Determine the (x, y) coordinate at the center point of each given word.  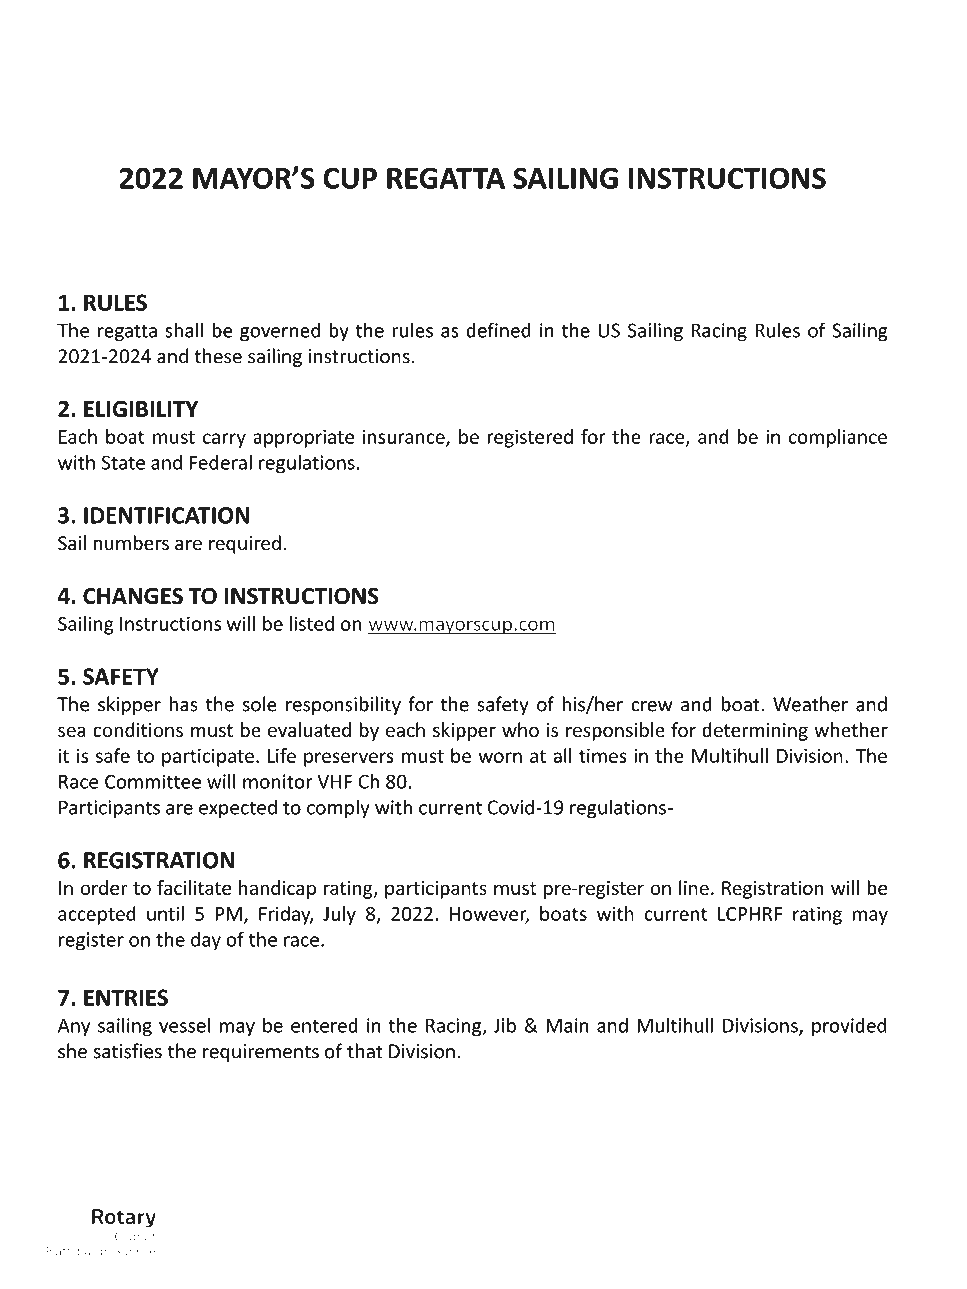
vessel (184, 1025)
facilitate (194, 887)
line (694, 887)
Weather (810, 704)
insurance (405, 438)
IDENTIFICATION (166, 515)
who (520, 729)
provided (849, 1026)
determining (755, 731)
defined (498, 330)
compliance (838, 438)
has (183, 704)
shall (184, 330)
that (365, 1051)
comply (338, 808)
